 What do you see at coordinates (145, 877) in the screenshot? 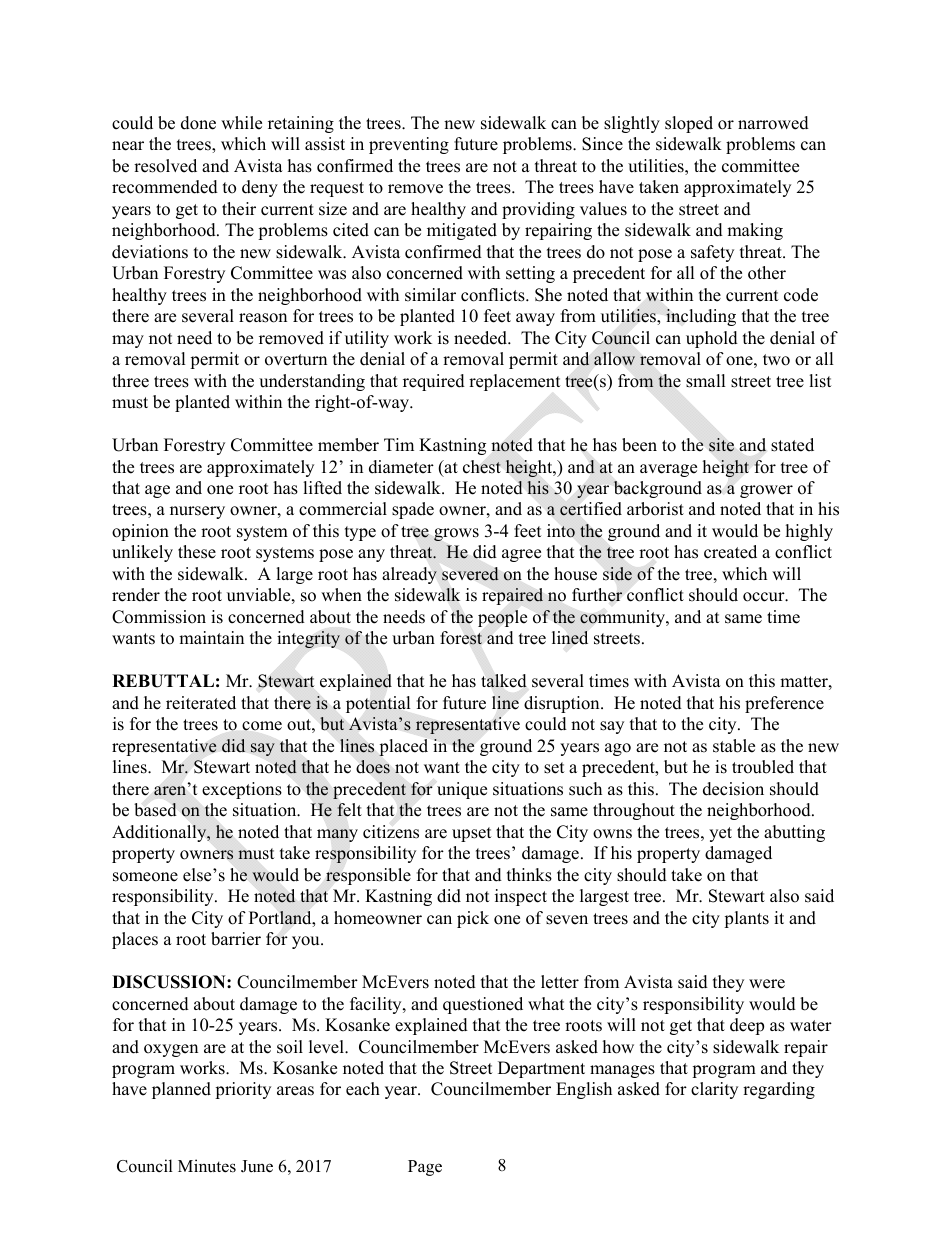
I see `someone` at bounding box center [145, 877].
